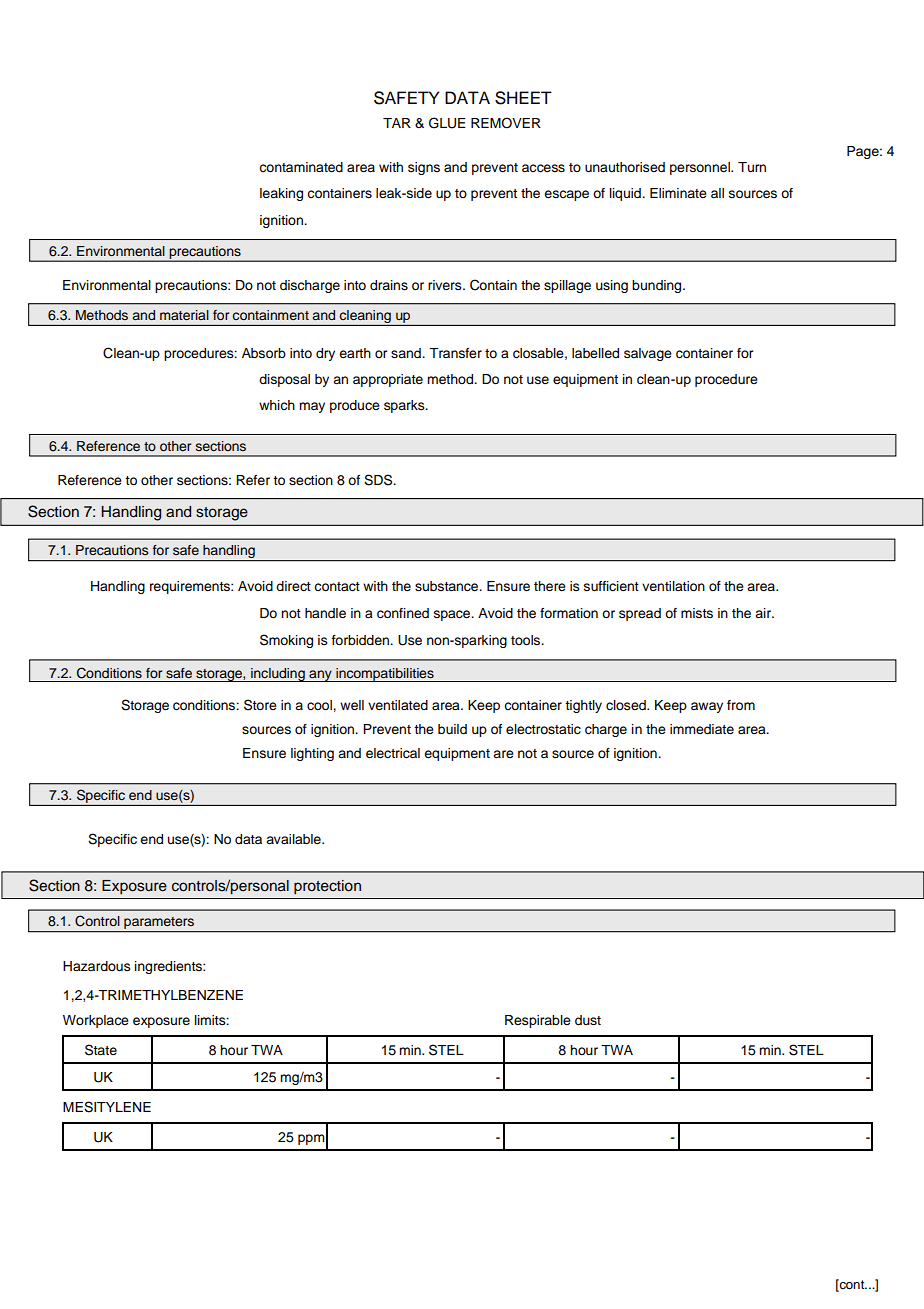 This page has height=1309, width=924. Describe the element at coordinates (588, 1020) in the page. I see `dust` at that location.
